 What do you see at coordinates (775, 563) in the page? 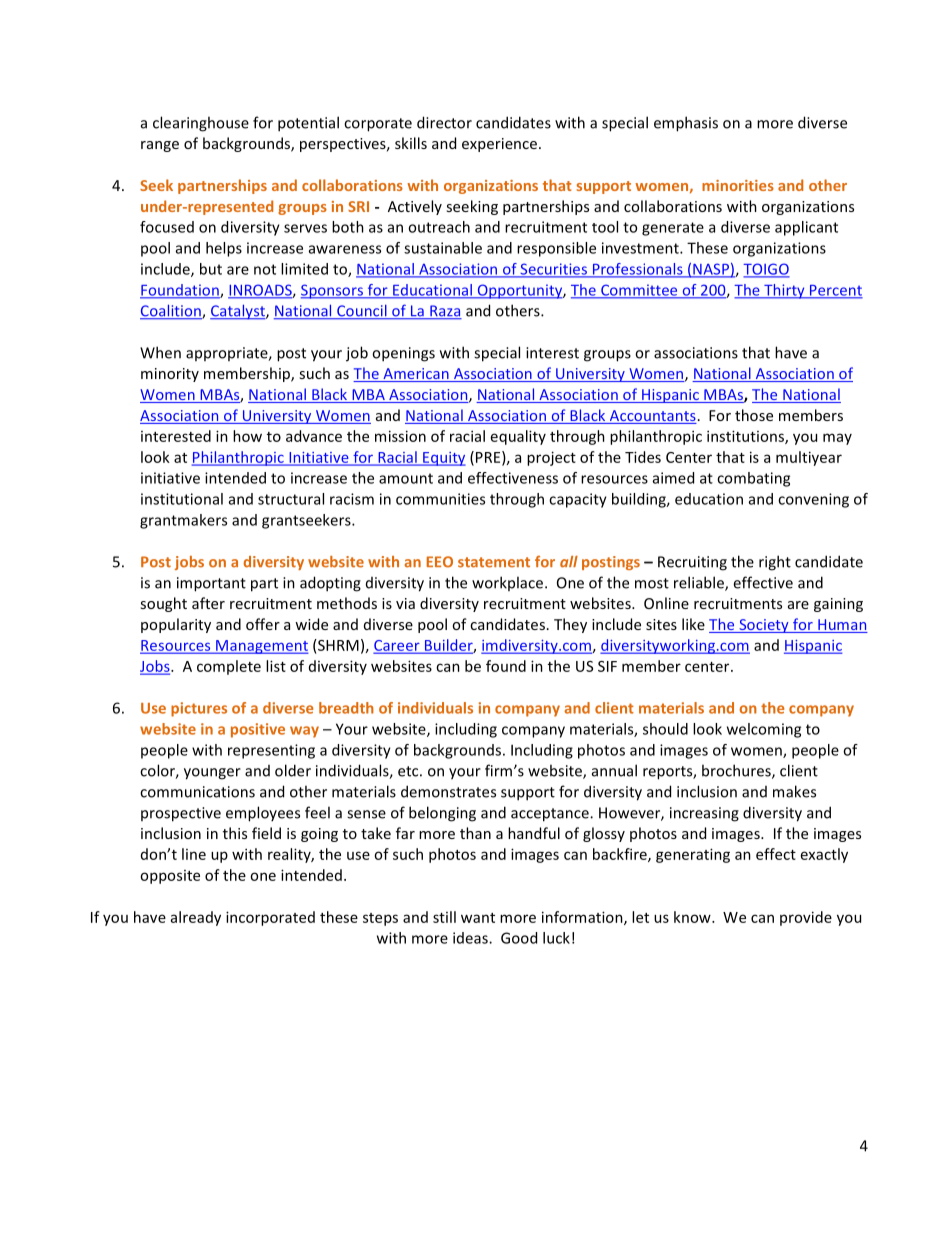
I see `right` at bounding box center [775, 563].
